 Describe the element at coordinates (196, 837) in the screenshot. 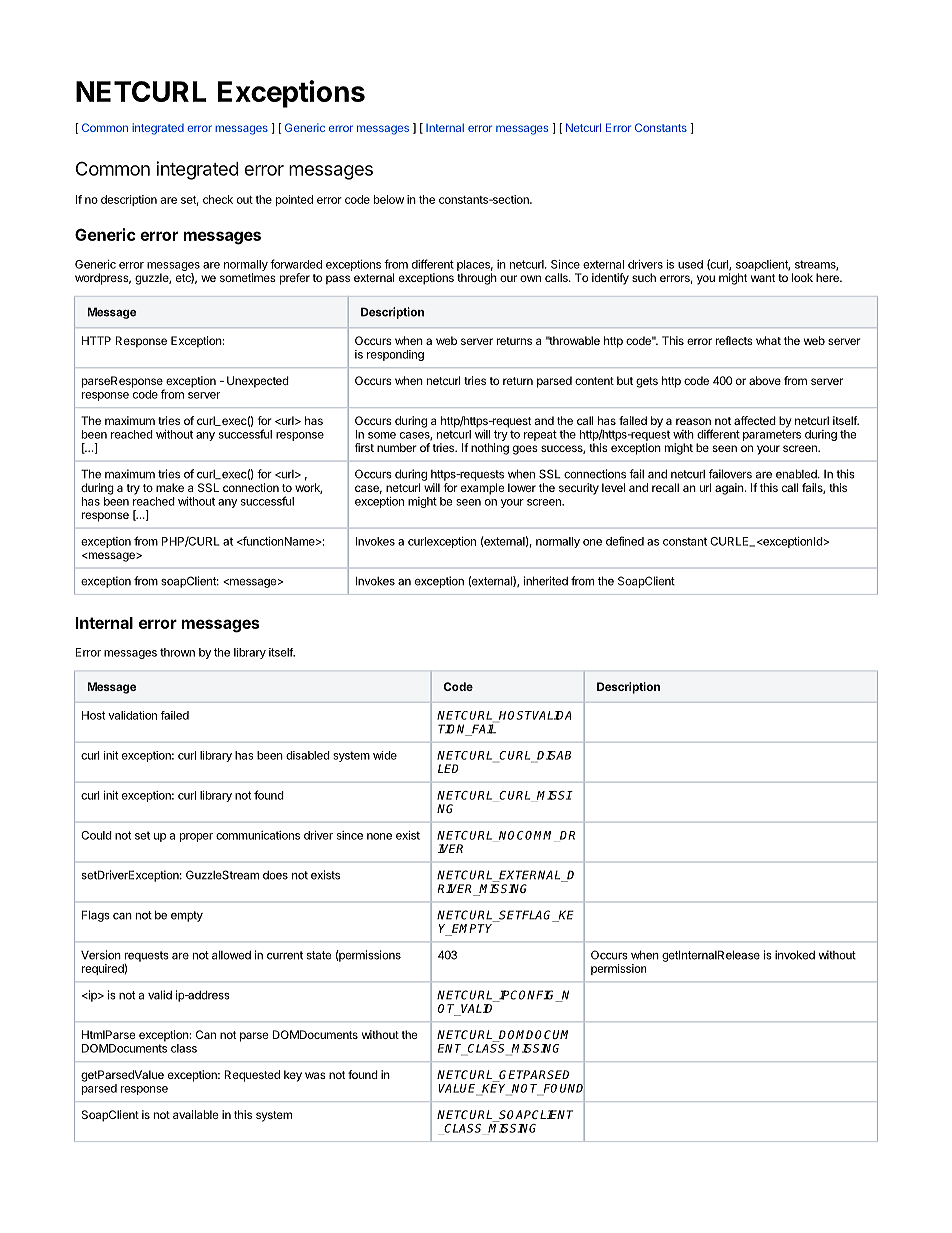

I see `proper` at that location.
